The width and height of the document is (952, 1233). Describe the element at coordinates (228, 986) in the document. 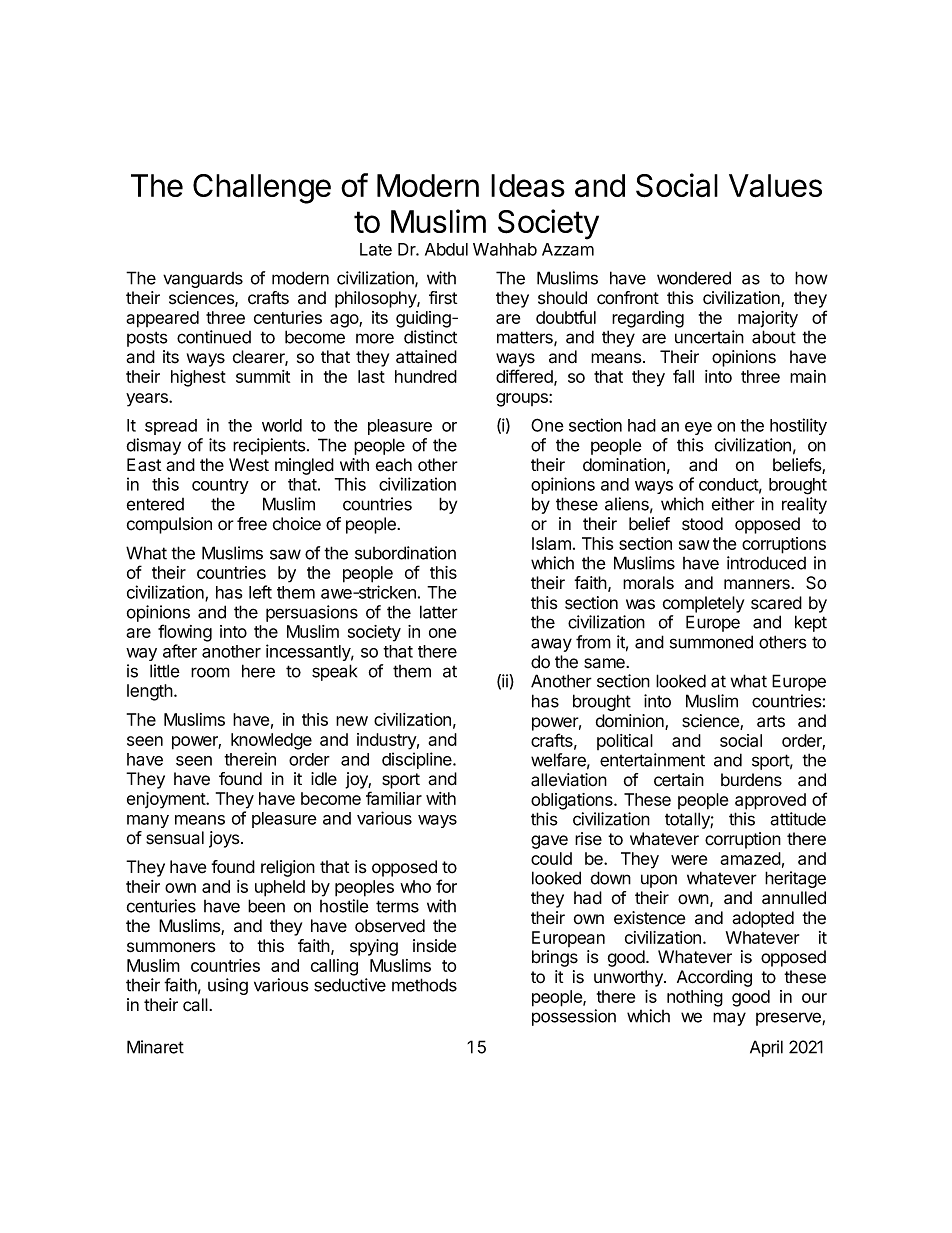

I see `using` at that location.
